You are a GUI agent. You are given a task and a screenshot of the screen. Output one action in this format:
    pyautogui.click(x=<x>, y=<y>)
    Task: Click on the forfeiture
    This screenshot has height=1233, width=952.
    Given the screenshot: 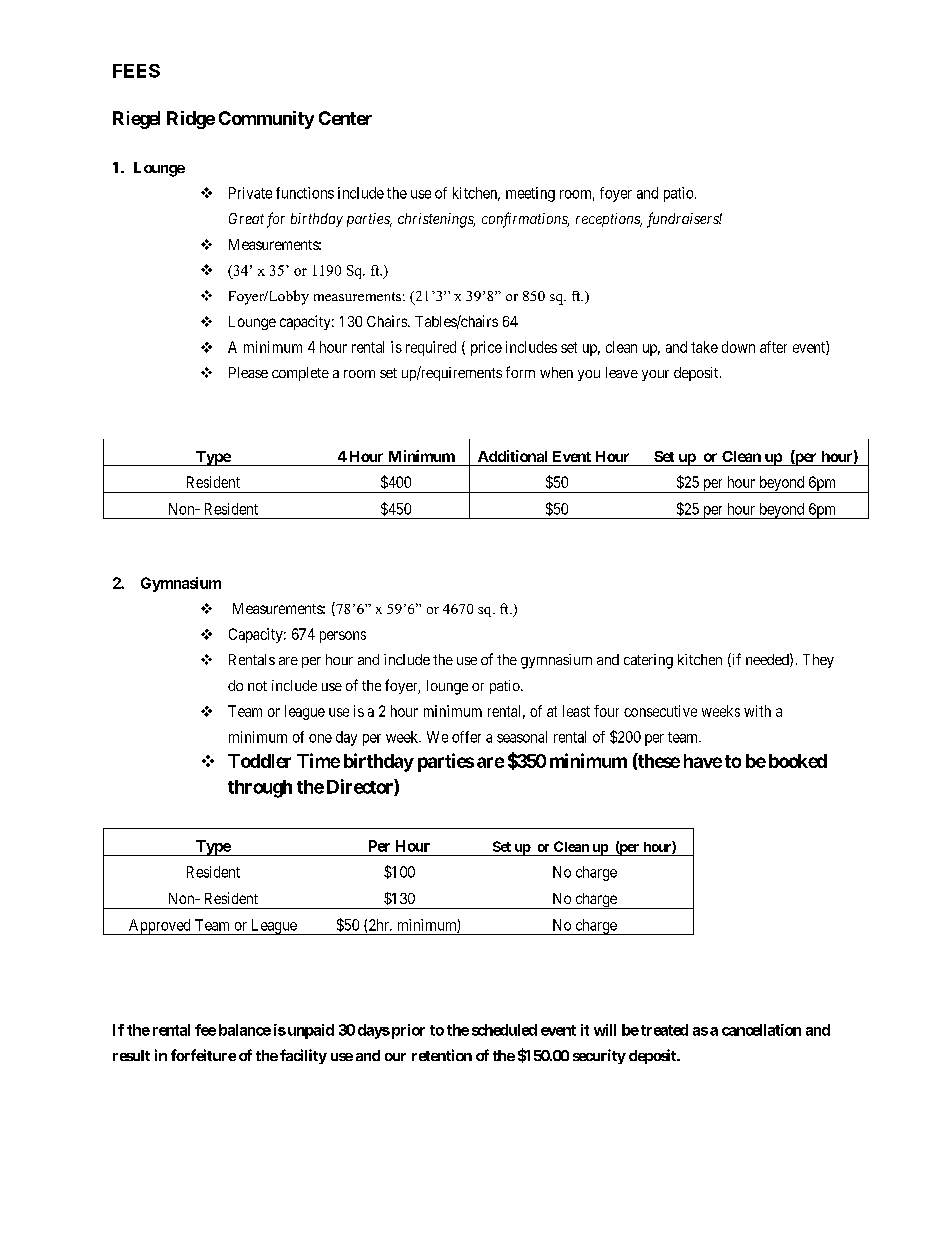 What is the action you would take?
    pyautogui.click(x=203, y=1055)
